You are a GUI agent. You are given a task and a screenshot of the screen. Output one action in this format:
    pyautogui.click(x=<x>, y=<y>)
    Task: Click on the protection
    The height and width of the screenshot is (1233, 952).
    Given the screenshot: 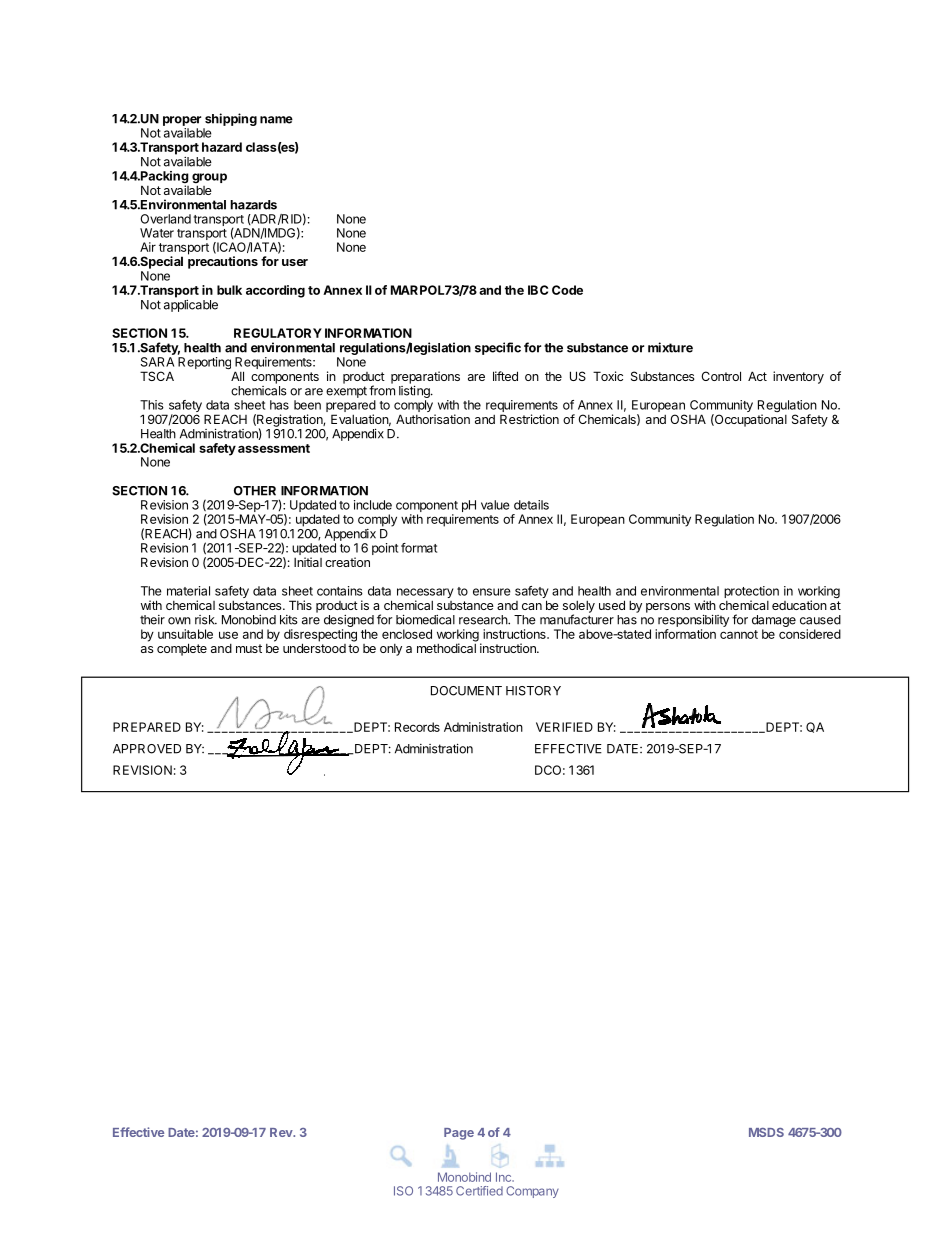 What is the action you would take?
    pyautogui.click(x=751, y=593)
